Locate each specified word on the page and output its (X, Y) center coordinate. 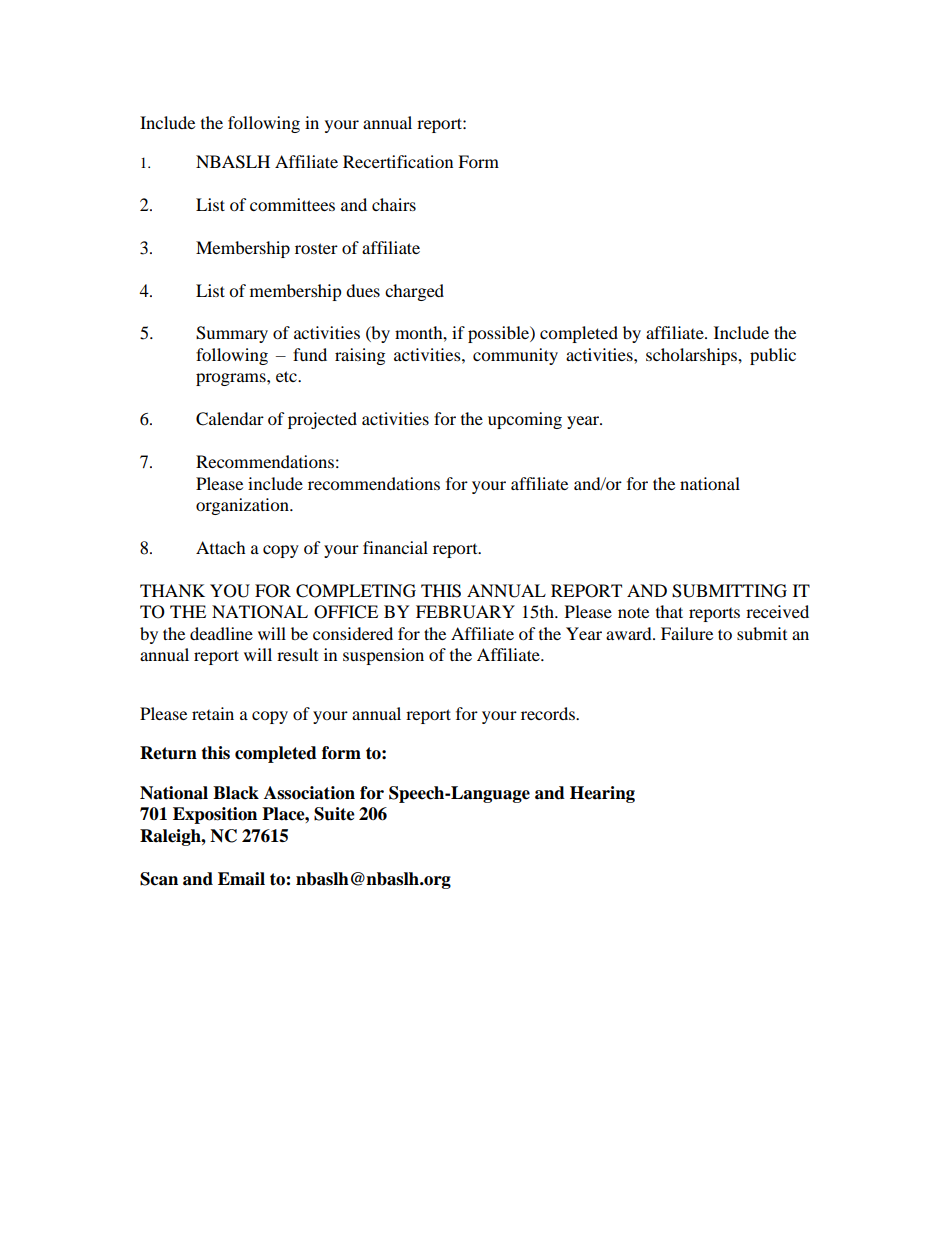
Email (241, 879)
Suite (334, 814)
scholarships (692, 356)
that (669, 611)
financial (395, 547)
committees (292, 204)
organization (243, 506)
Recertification (398, 161)
